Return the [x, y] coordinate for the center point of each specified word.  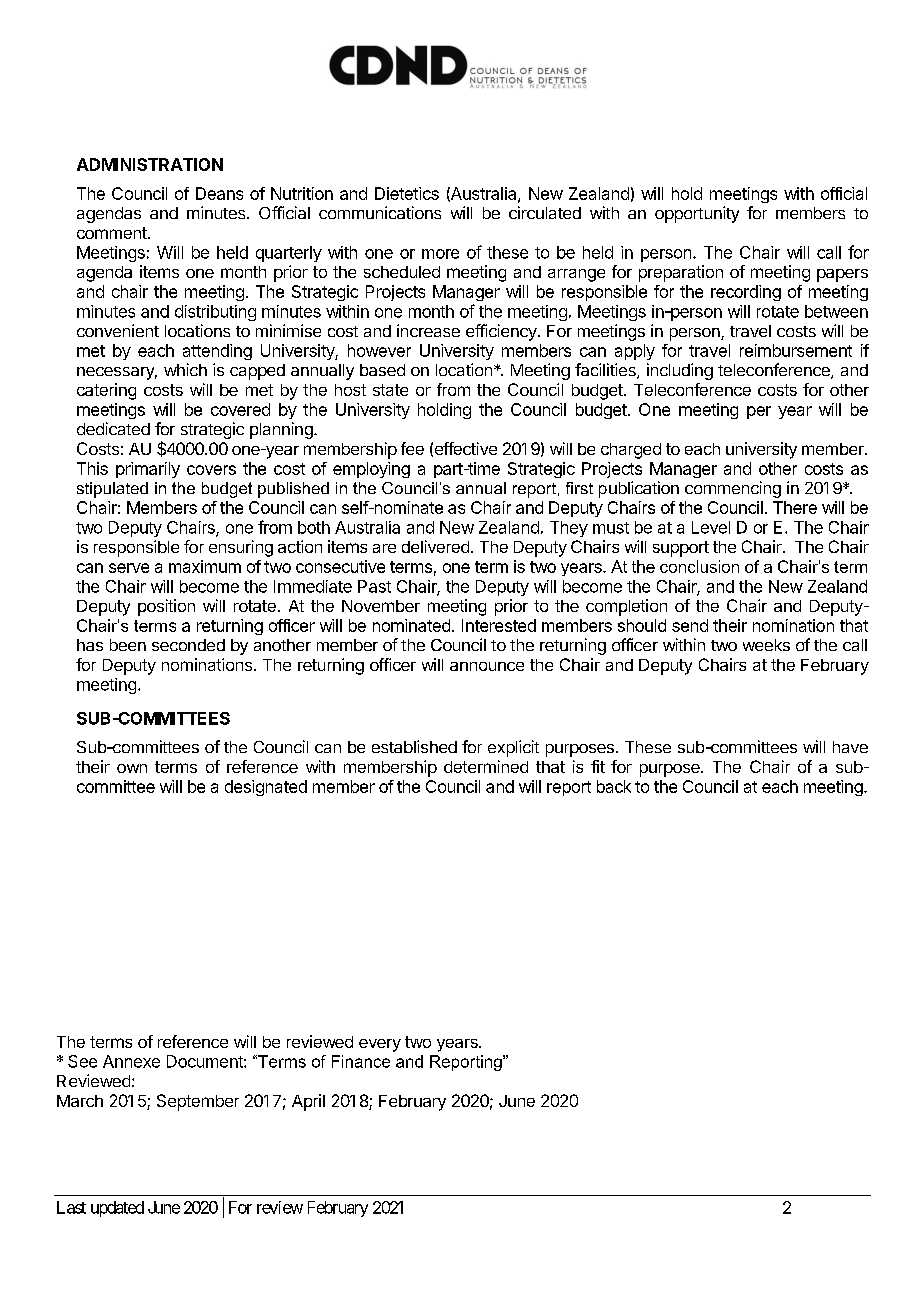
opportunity [697, 214]
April [308, 1102]
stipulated [112, 490]
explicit [513, 748]
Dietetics [407, 193]
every [380, 1045]
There [795, 507]
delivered [435, 546]
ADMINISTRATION [150, 164]
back [614, 786]
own [132, 768]
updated [117, 1209]
